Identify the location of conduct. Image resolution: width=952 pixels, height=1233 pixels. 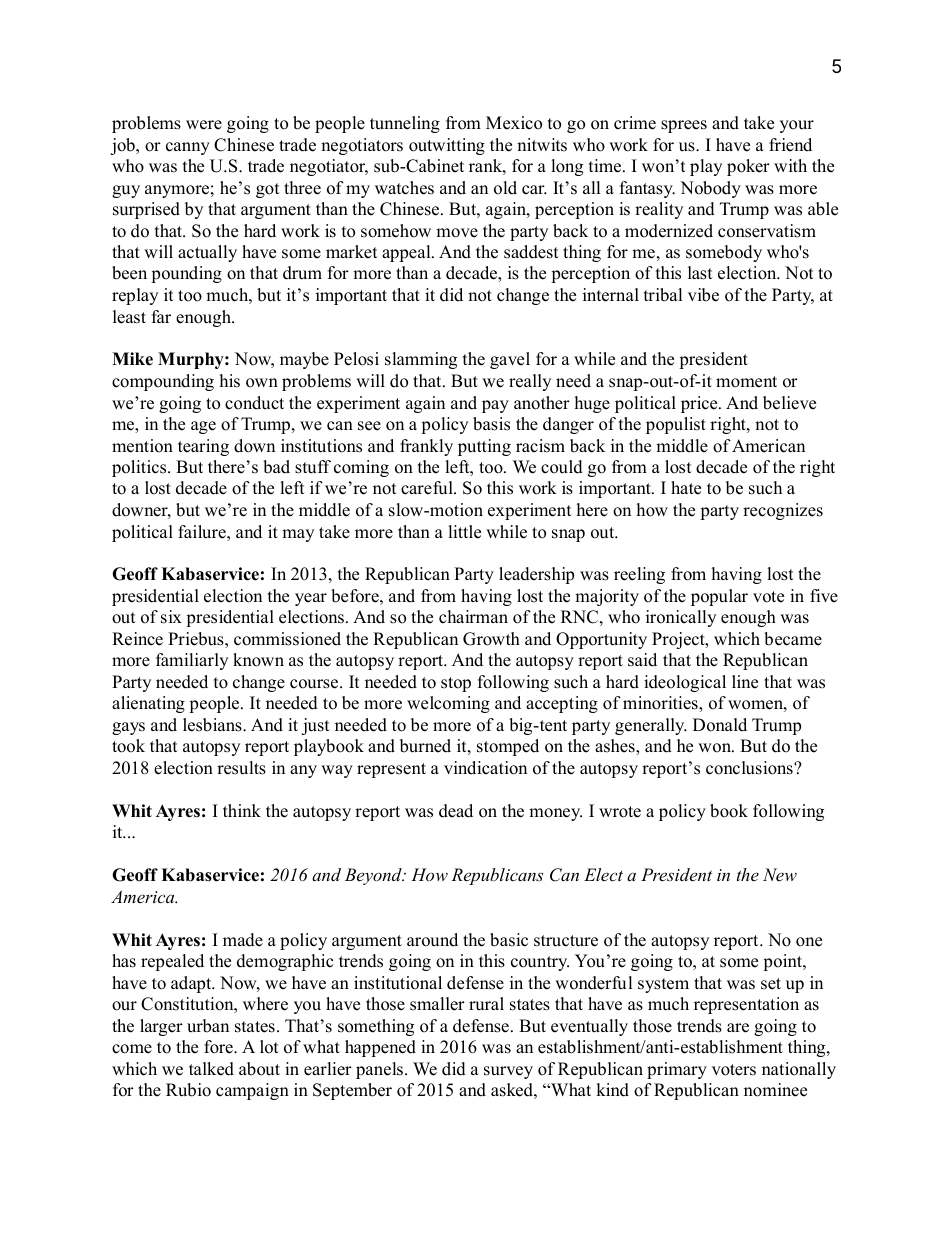
(254, 403).
